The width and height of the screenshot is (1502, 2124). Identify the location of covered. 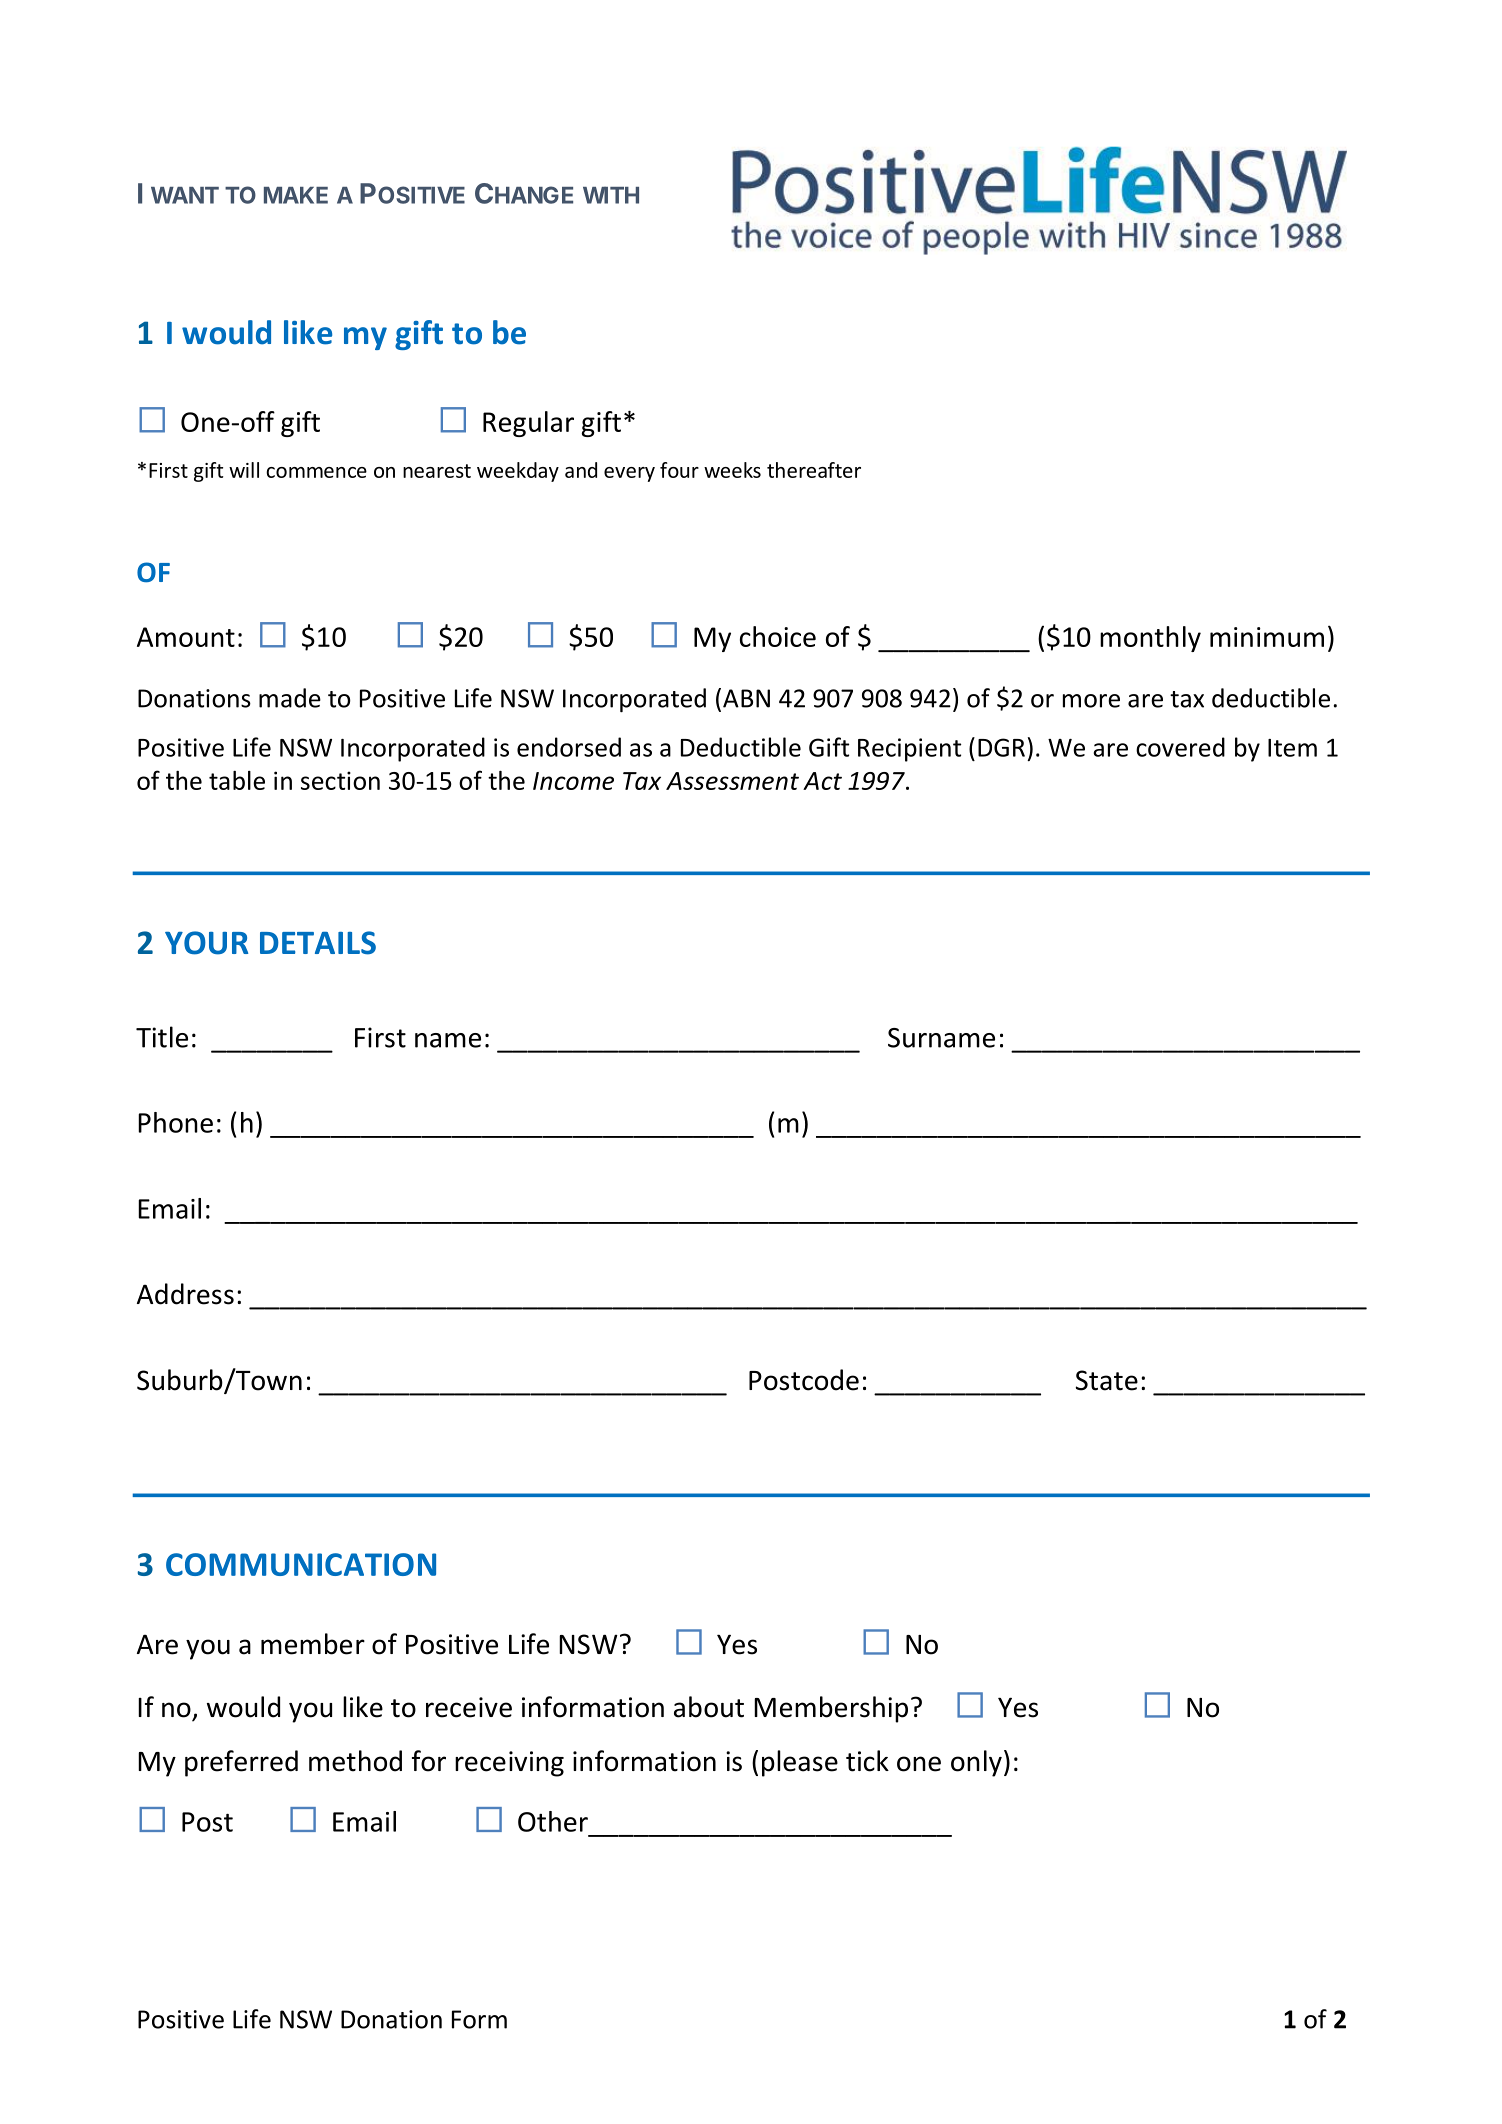
(1180, 747).
